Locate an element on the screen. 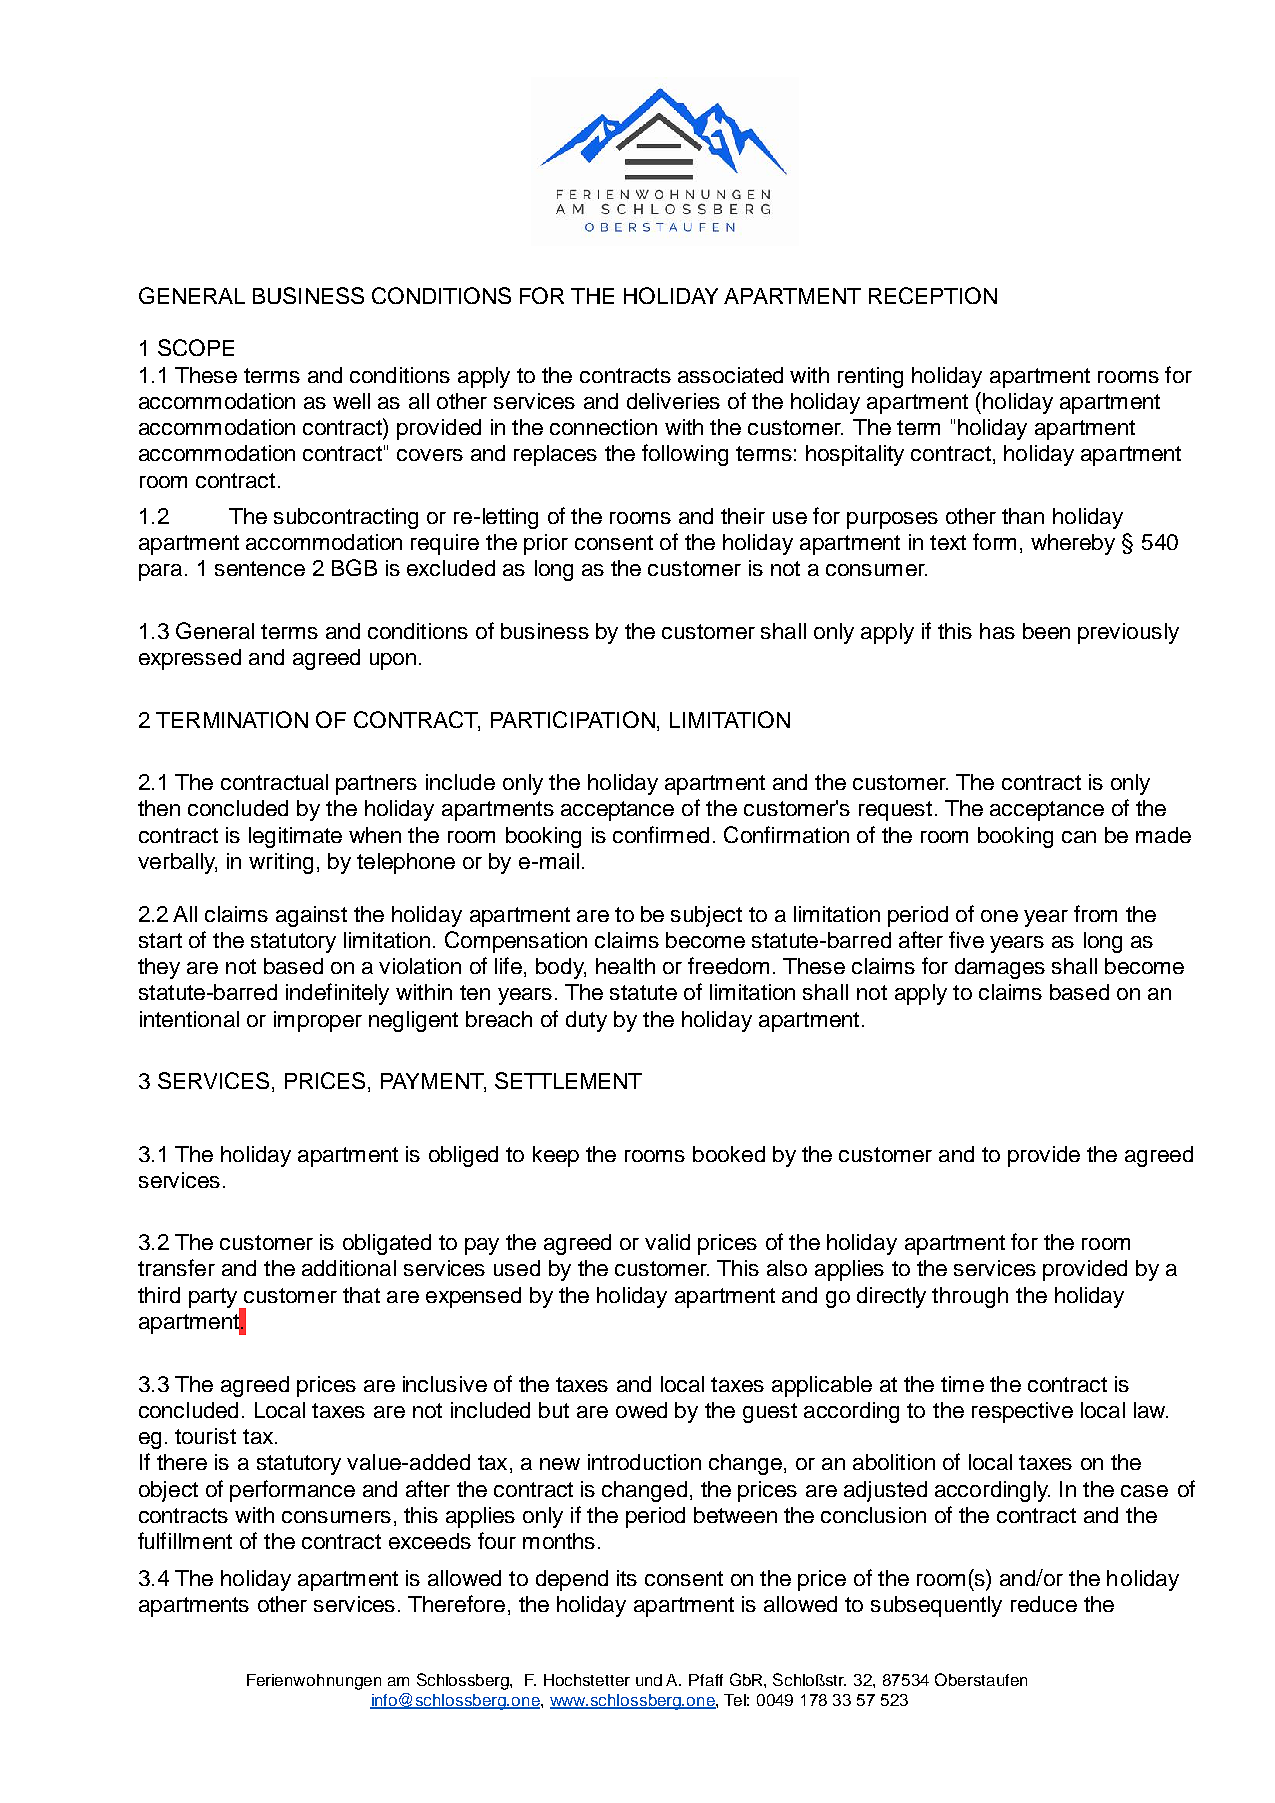 This screenshot has height=1803, width=1275. RECEPTION is located at coordinates (933, 295).
